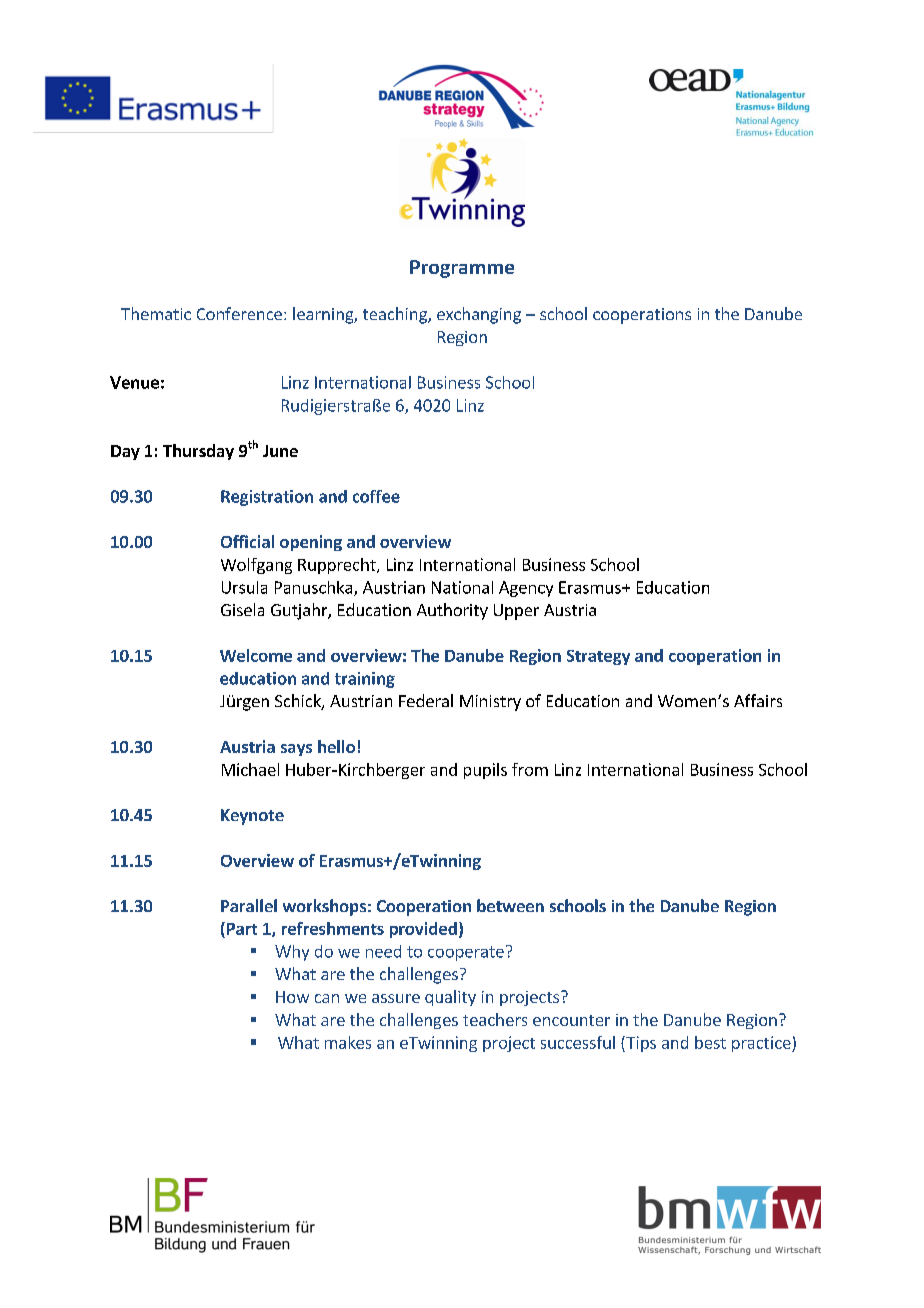 Image resolution: width=924 pixels, height=1308 pixels. What do you see at coordinates (598, 657) in the screenshot?
I see `Strategy` at bounding box center [598, 657].
